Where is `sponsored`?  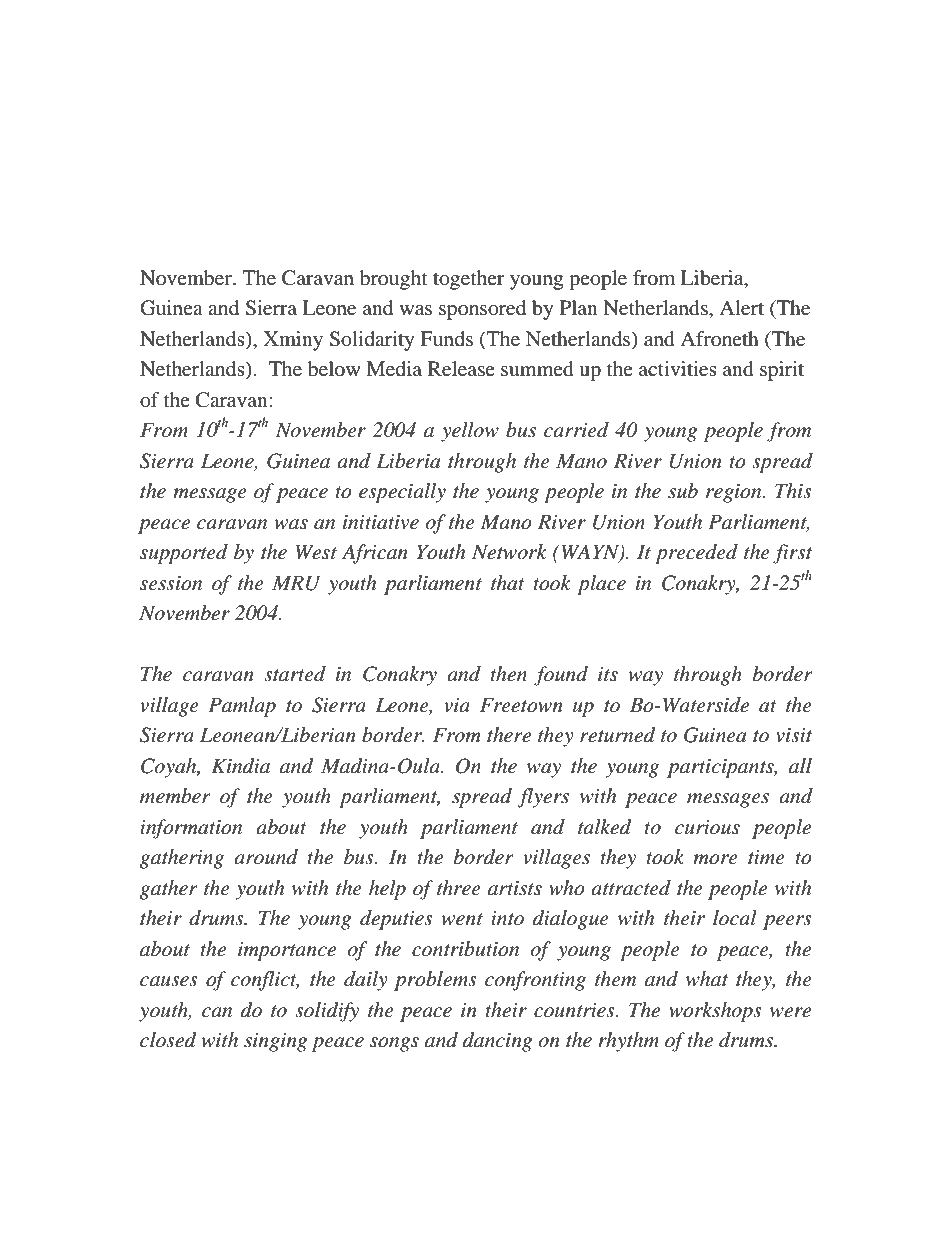
sponsored is located at coordinates (482, 310).
